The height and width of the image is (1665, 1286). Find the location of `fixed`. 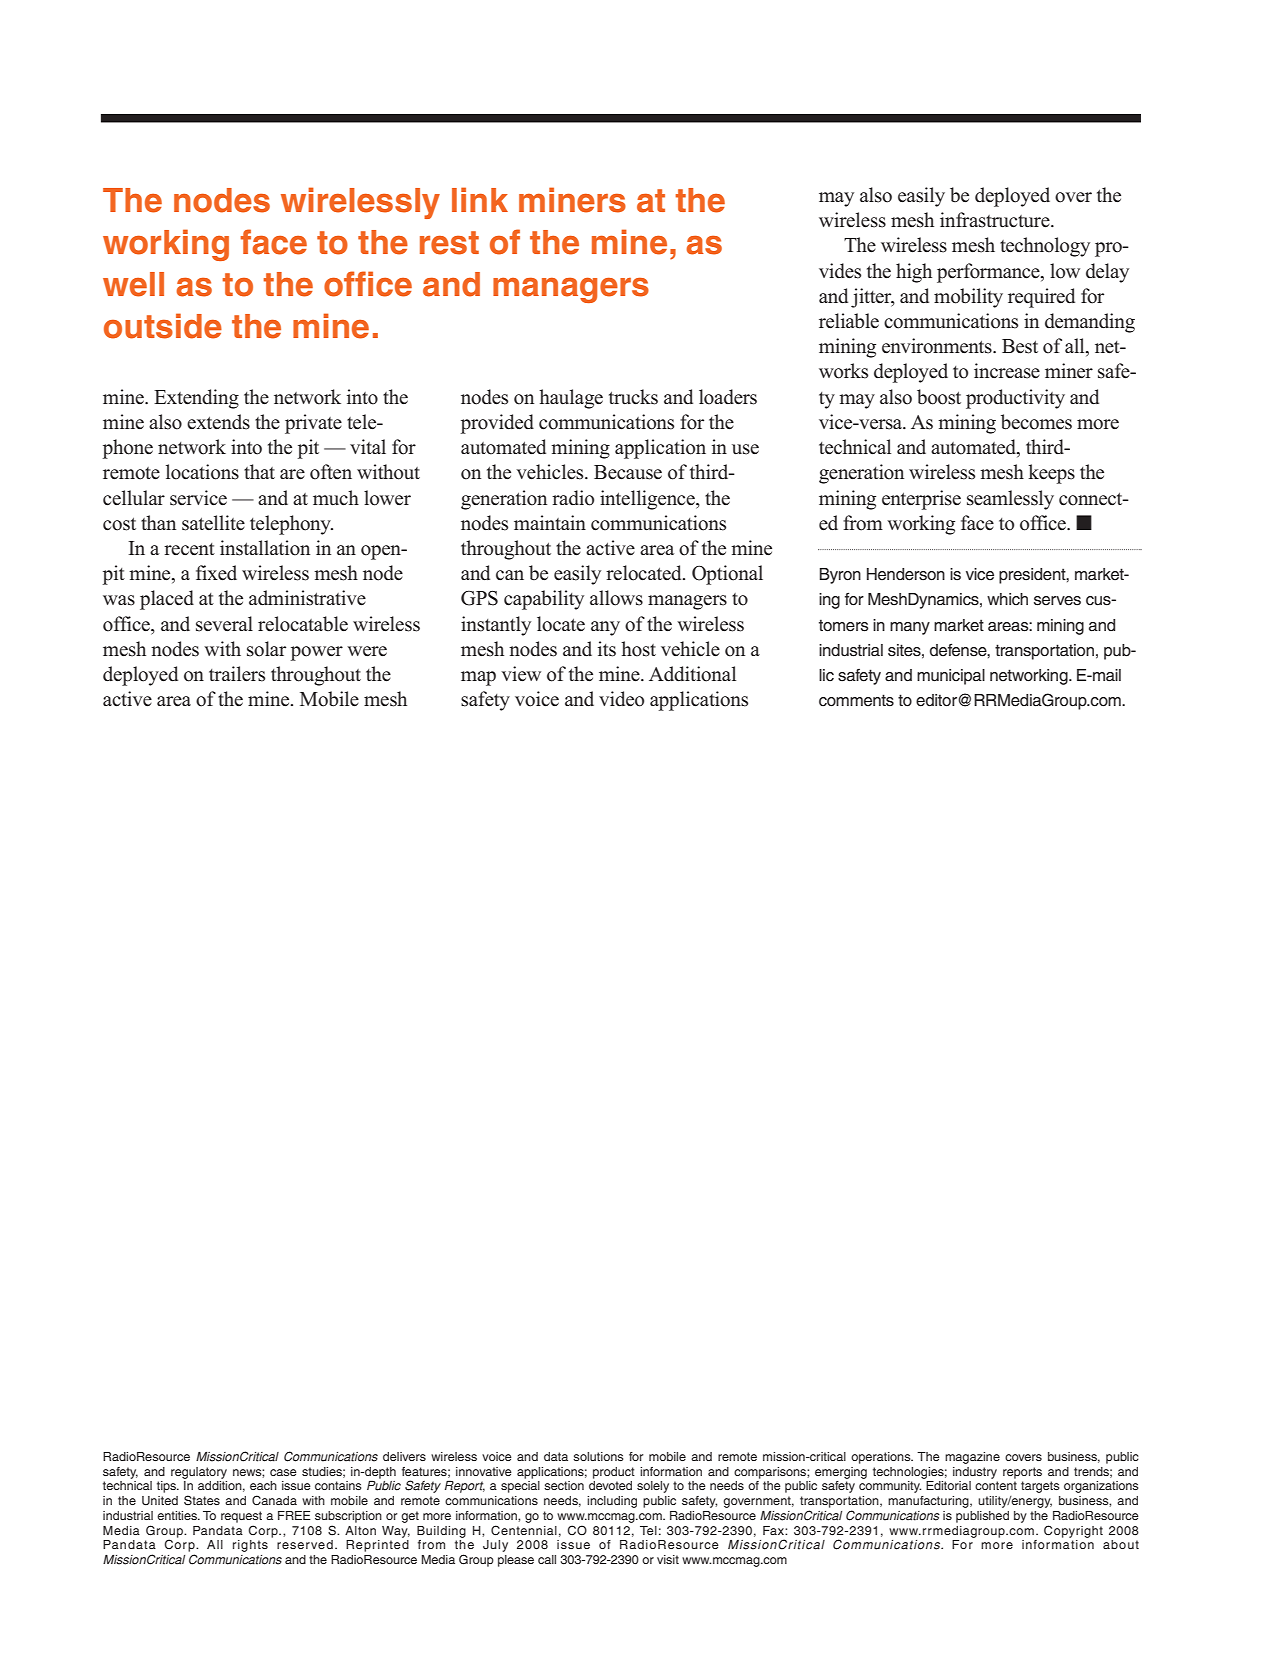

fixed is located at coordinates (216, 573).
